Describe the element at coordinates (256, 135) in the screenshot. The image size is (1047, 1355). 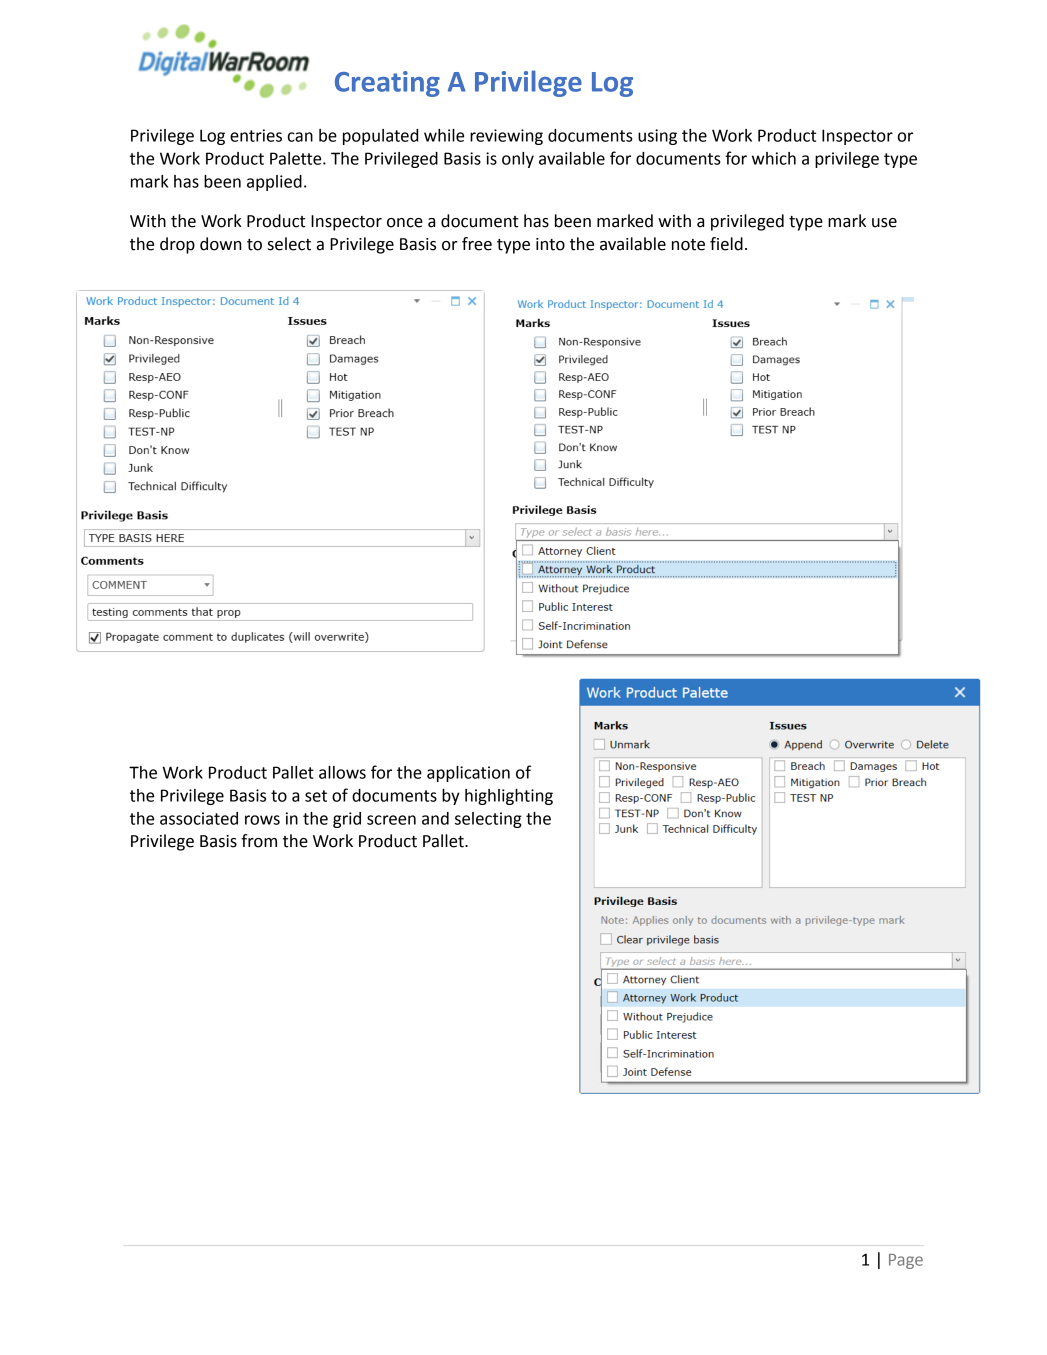
I see `entries` at that location.
